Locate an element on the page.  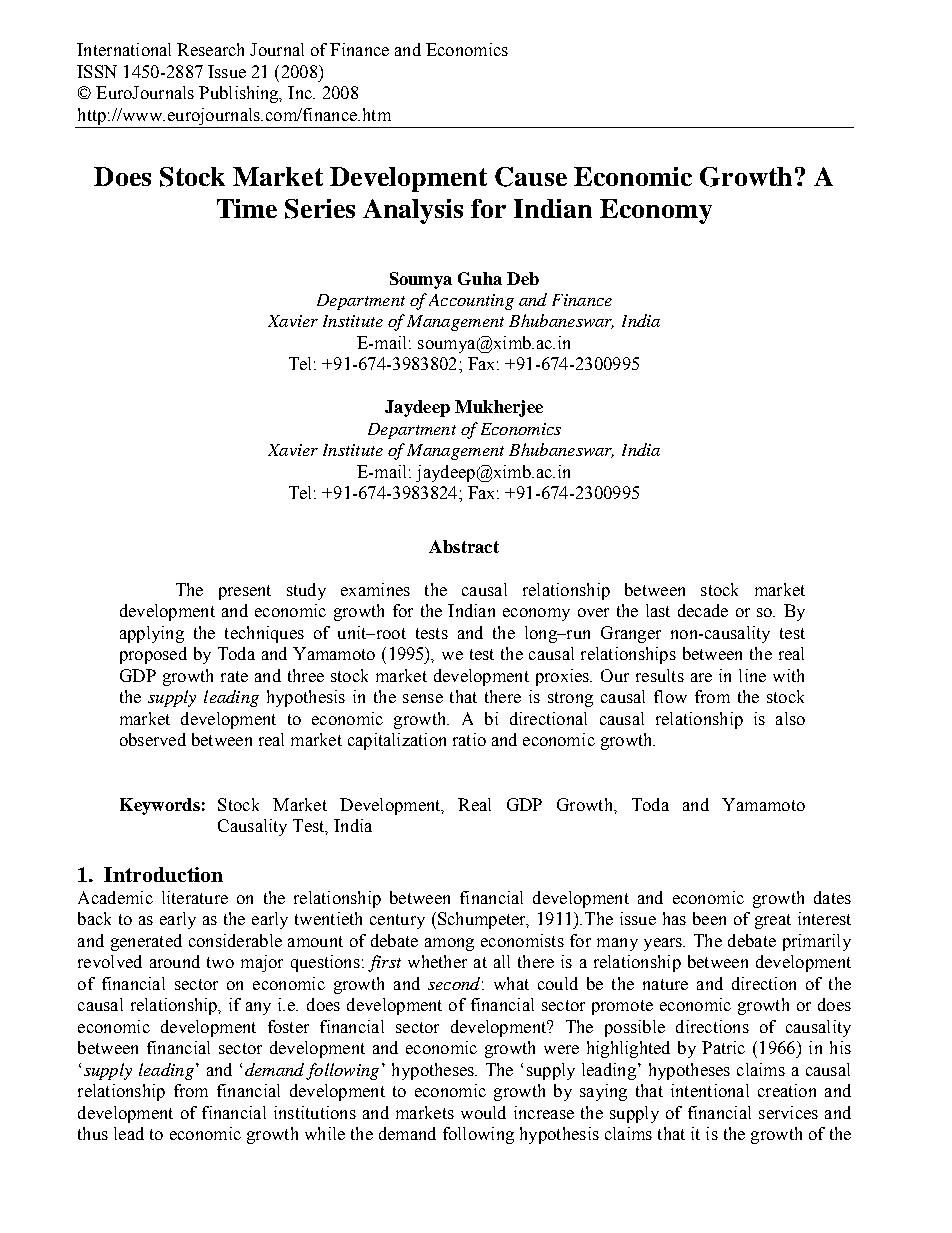
Time is located at coordinates (247, 208).
